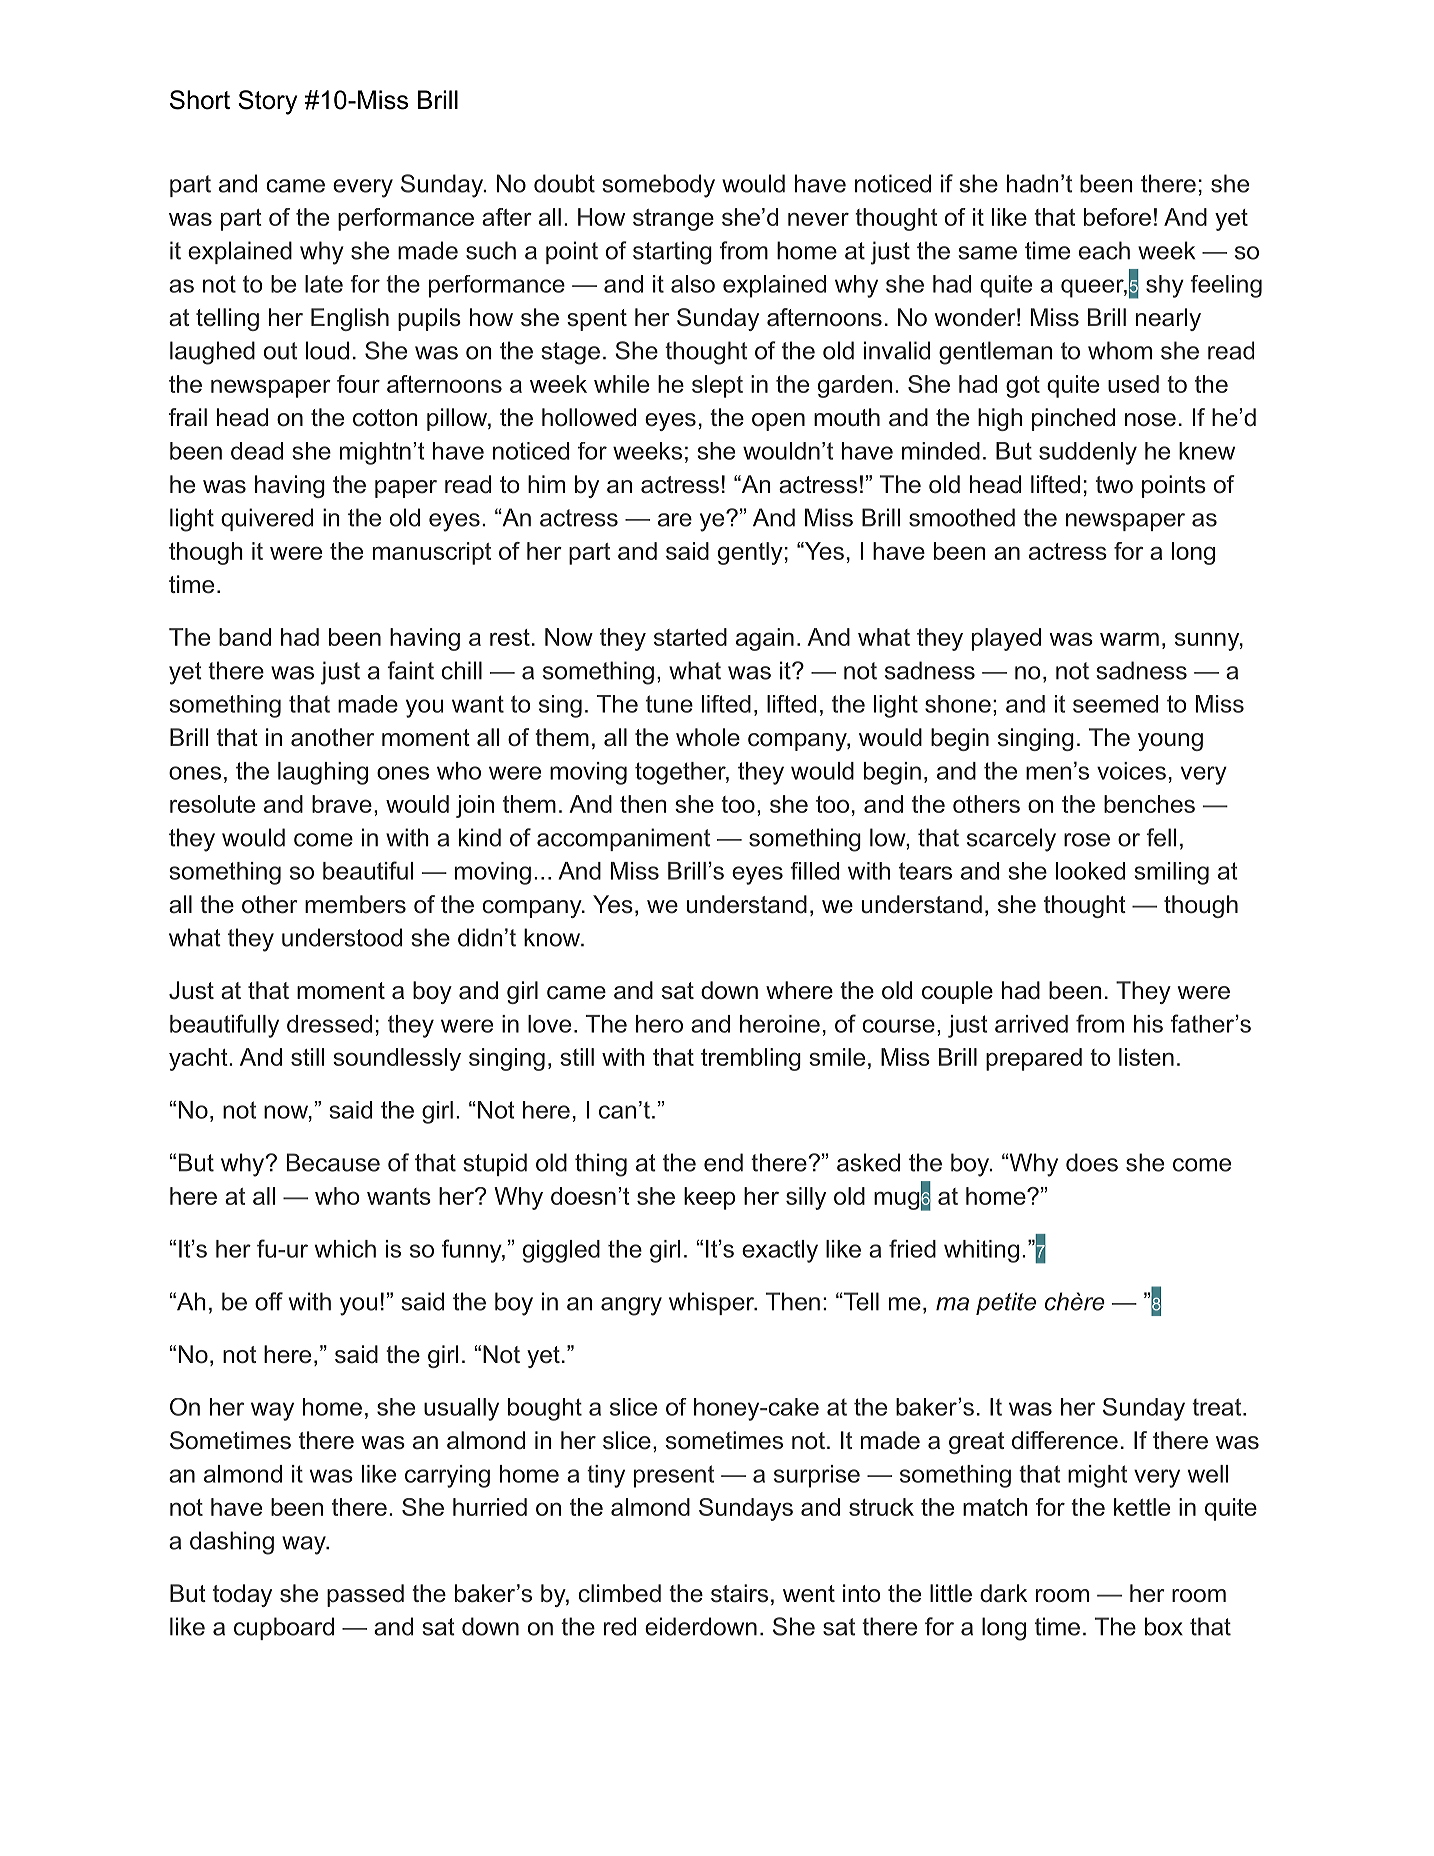 The width and height of the screenshot is (1434, 1856). Describe the element at coordinates (1090, 871) in the screenshot. I see `looked` at that location.
